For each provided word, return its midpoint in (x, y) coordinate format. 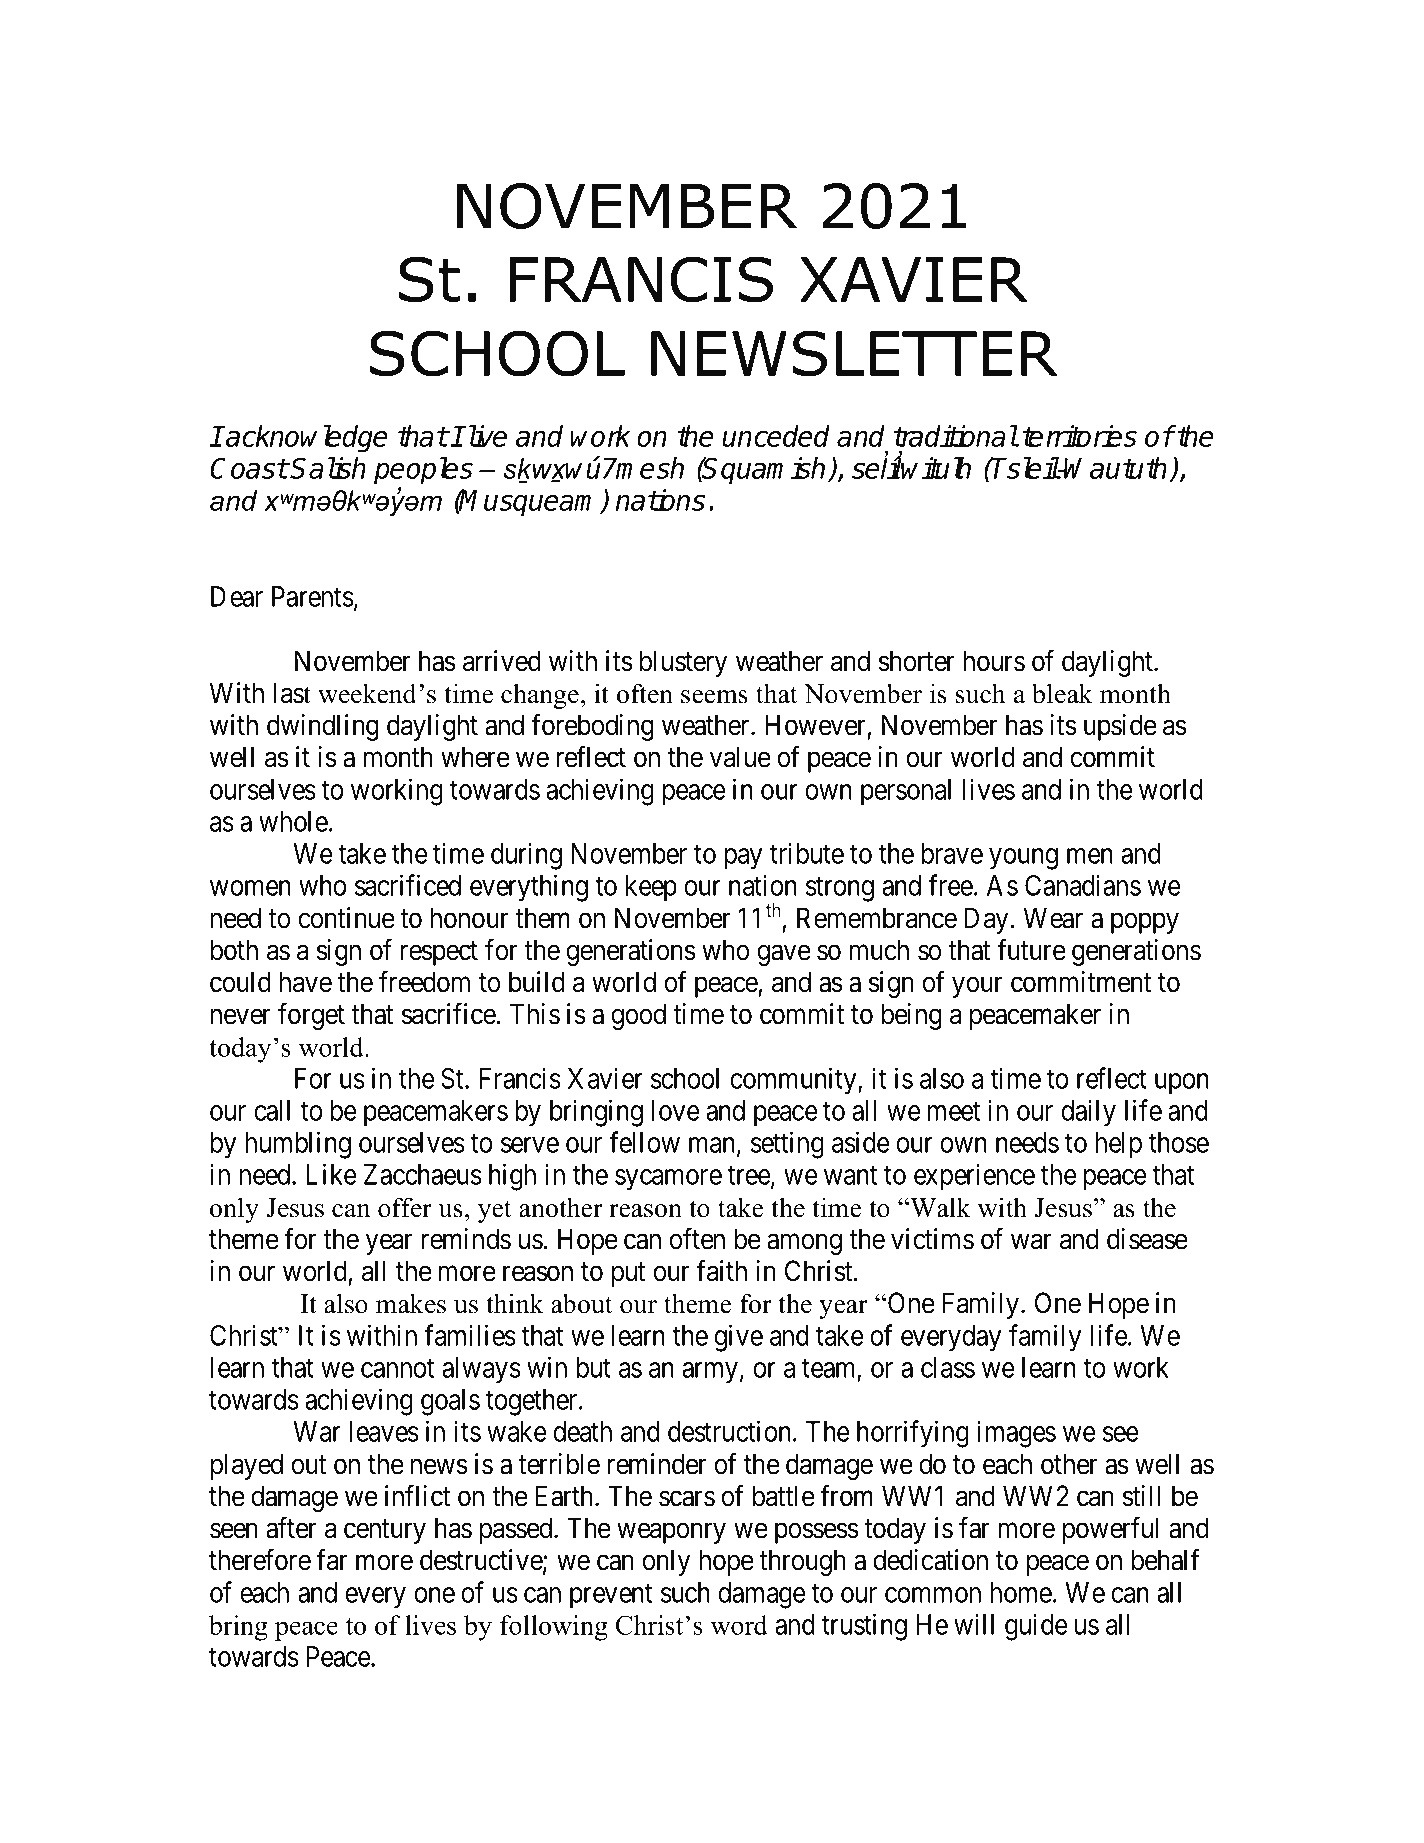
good (638, 1016)
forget (311, 1016)
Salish (328, 468)
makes (411, 1303)
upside (1120, 727)
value (740, 757)
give (738, 1338)
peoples (423, 471)
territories (1079, 436)
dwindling (323, 727)
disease (1147, 1239)
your (977, 987)
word (739, 1625)
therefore (260, 1560)
